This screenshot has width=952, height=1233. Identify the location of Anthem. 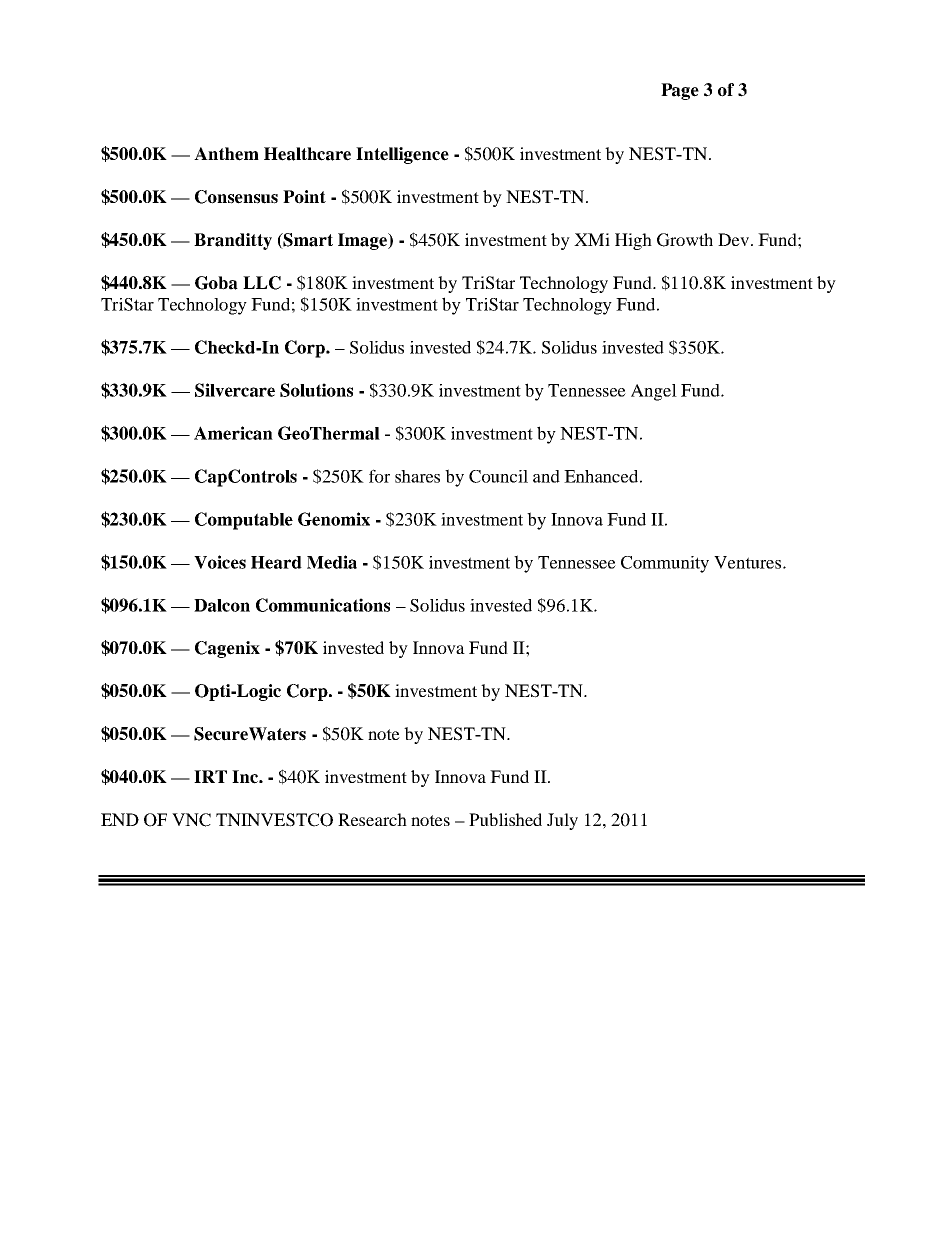
(226, 154).
